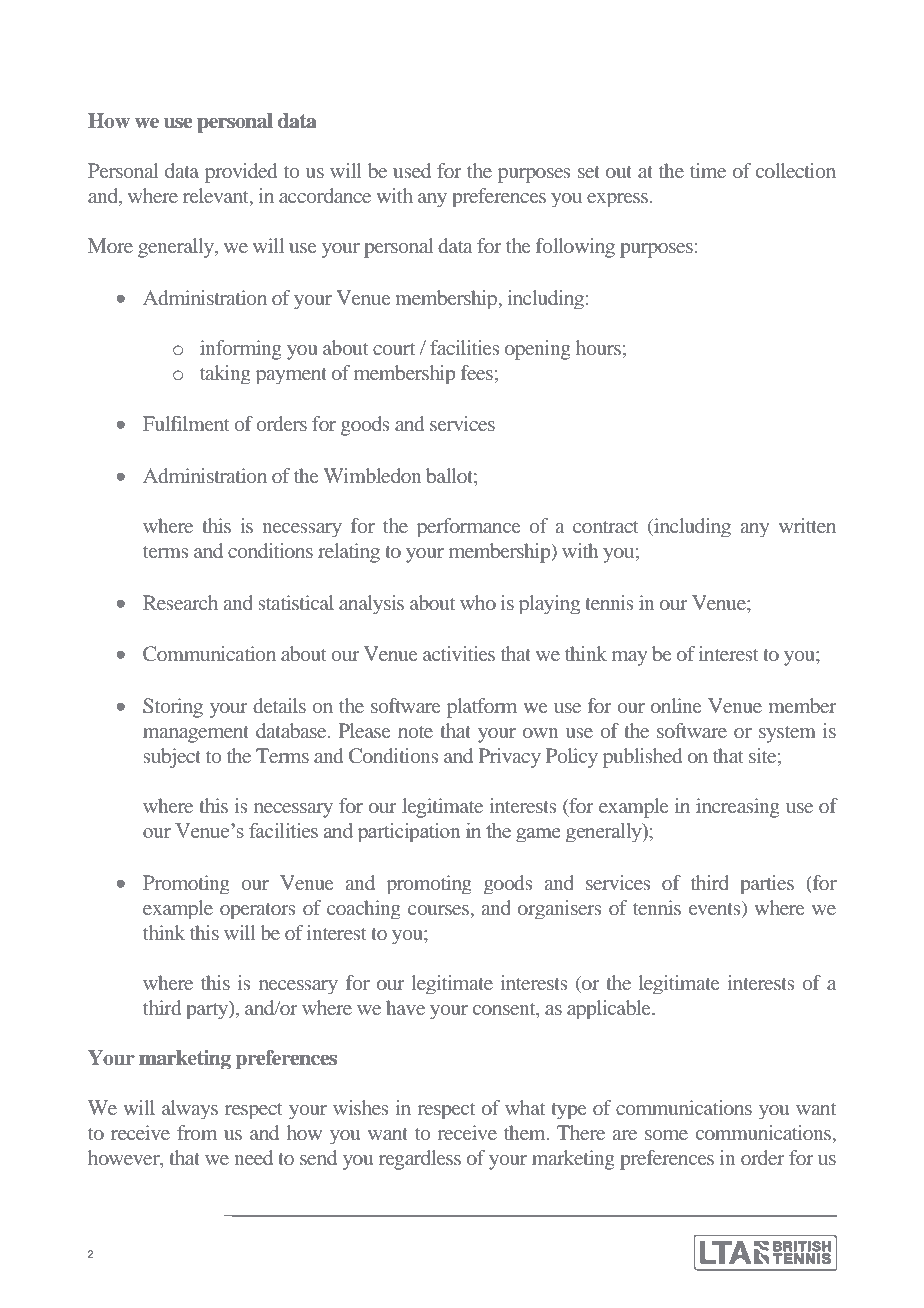 This image has width=924, height=1308. Describe the element at coordinates (186, 423) in the image. I see `Fulfilment` at that location.
